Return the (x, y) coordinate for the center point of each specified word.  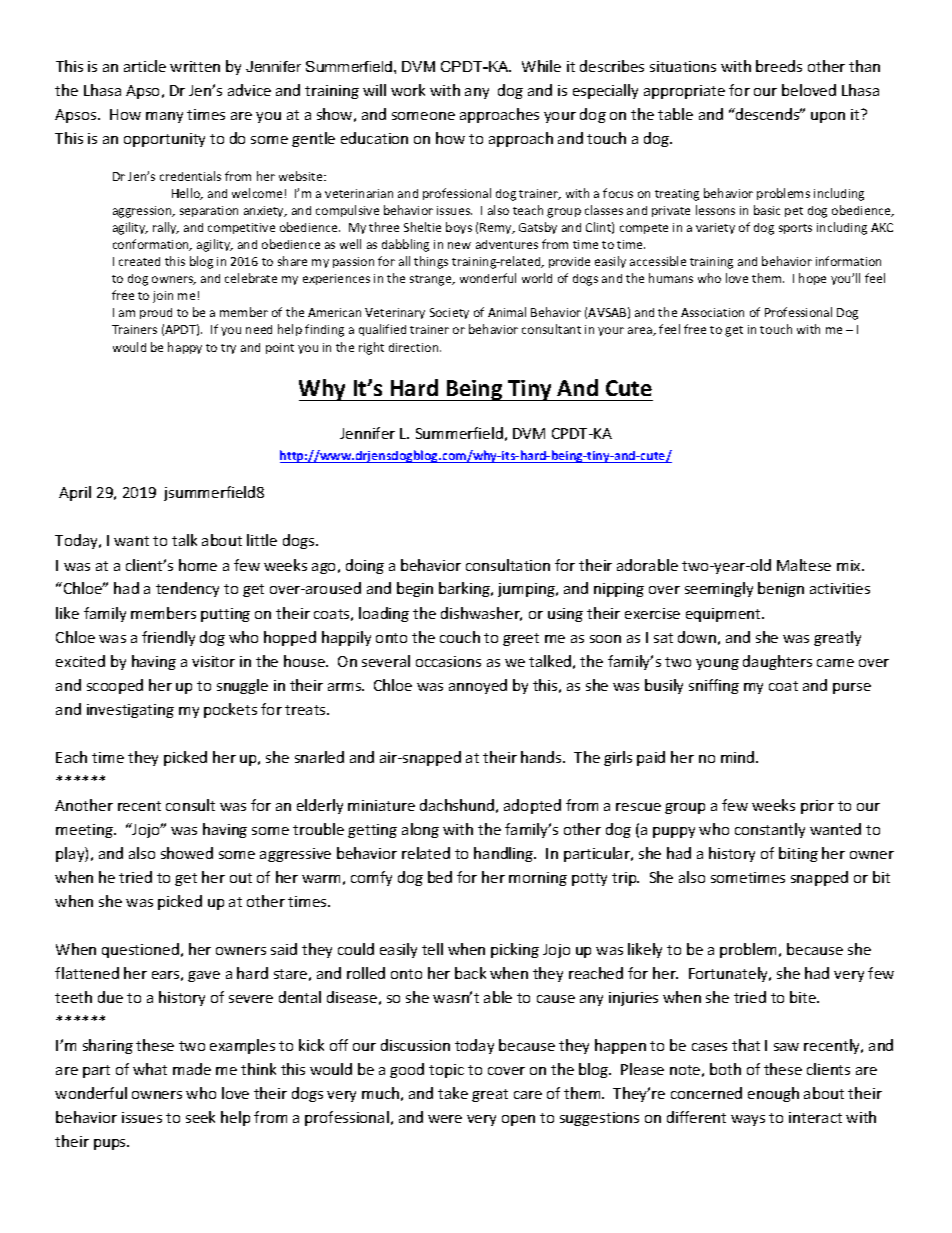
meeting (85, 831)
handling (505, 854)
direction (415, 347)
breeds (779, 66)
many (164, 117)
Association (712, 312)
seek (200, 1117)
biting (798, 854)
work (408, 90)
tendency (187, 589)
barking (465, 589)
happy (185, 348)
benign (781, 589)
